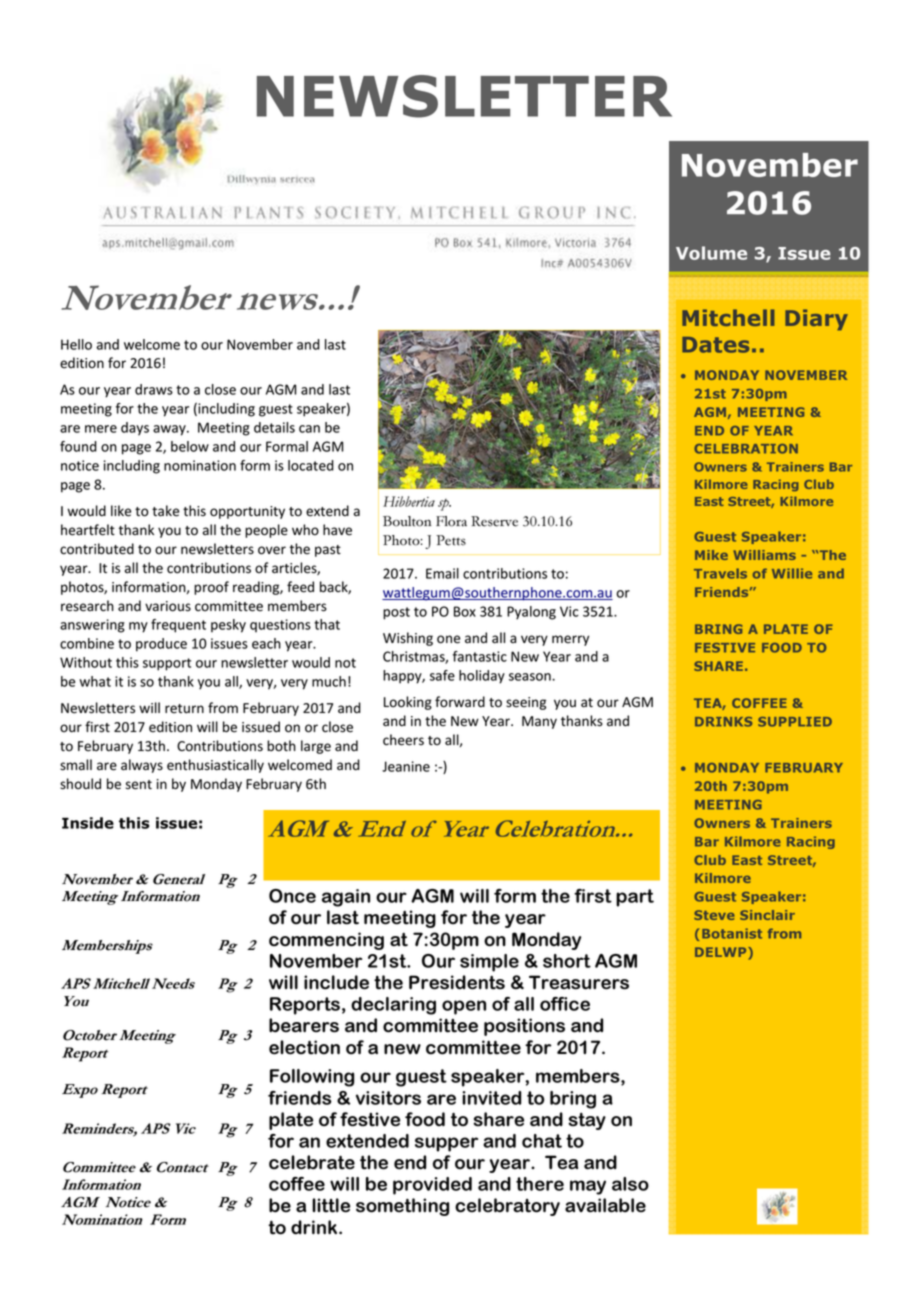 This page has width=924, height=1308. I want to click on also, so click(630, 1184).
